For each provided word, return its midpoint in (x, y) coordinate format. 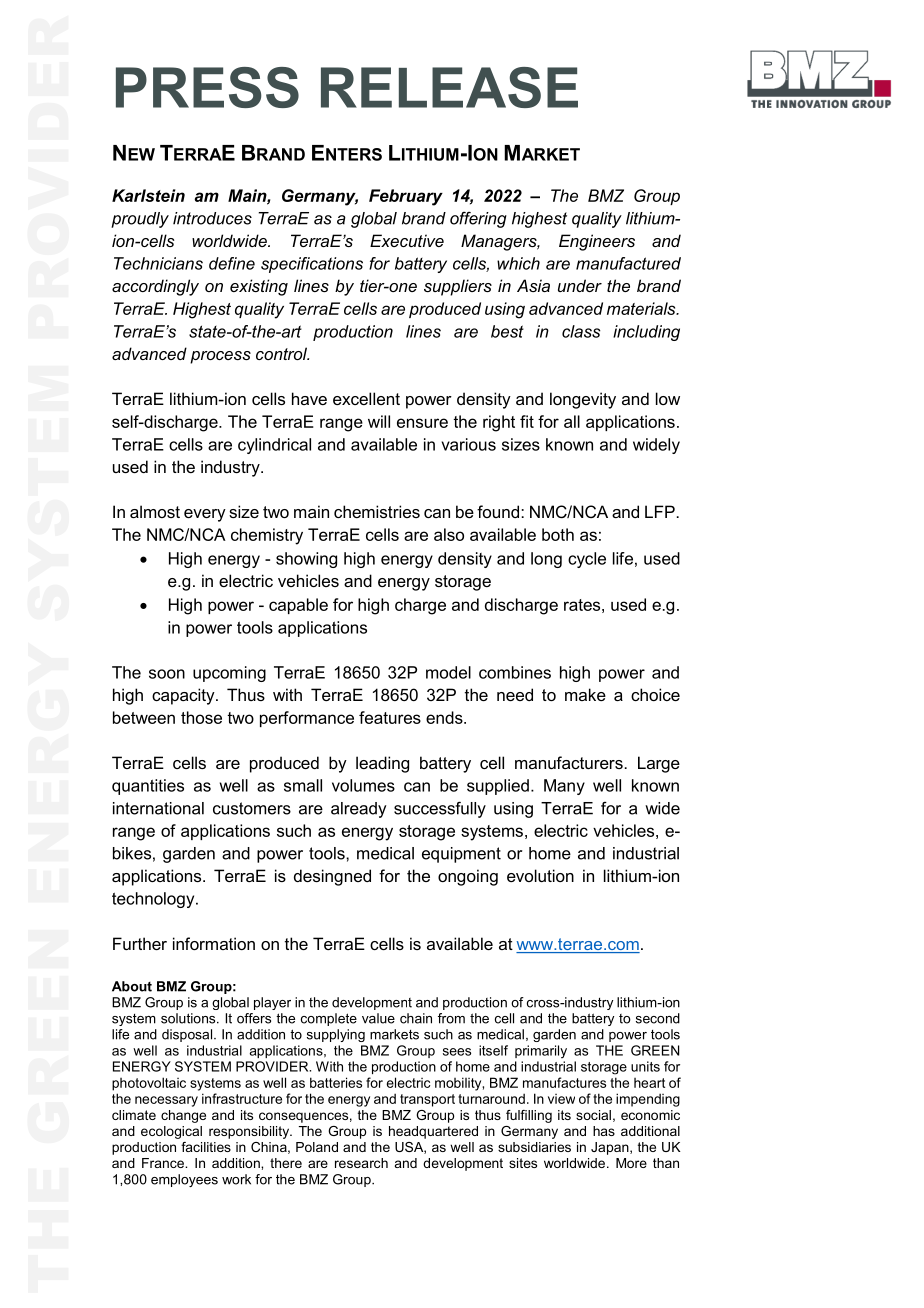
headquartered (433, 1132)
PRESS (207, 87)
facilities (206, 1147)
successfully (440, 809)
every (205, 515)
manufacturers (569, 762)
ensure (422, 423)
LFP (660, 511)
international (158, 808)
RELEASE (449, 87)
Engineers (597, 242)
